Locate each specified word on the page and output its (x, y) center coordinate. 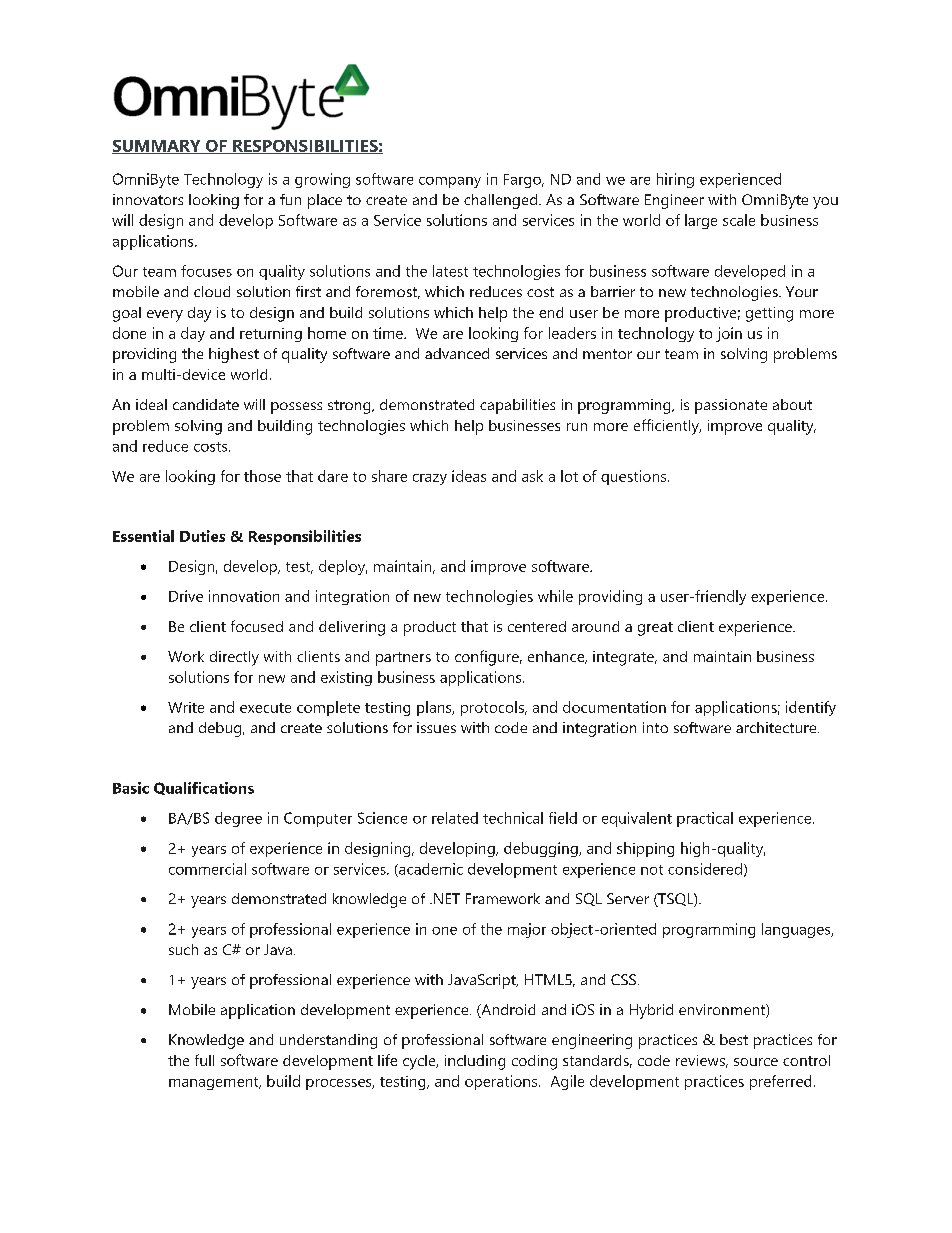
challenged (500, 201)
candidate (206, 404)
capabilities (517, 406)
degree (238, 819)
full (204, 1060)
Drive (186, 596)
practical (705, 819)
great (655, 629)
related (455, 818)
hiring (675, 180)
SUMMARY (157, 147)
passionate (731, 406)
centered (537, 626)
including (475, 1062)
